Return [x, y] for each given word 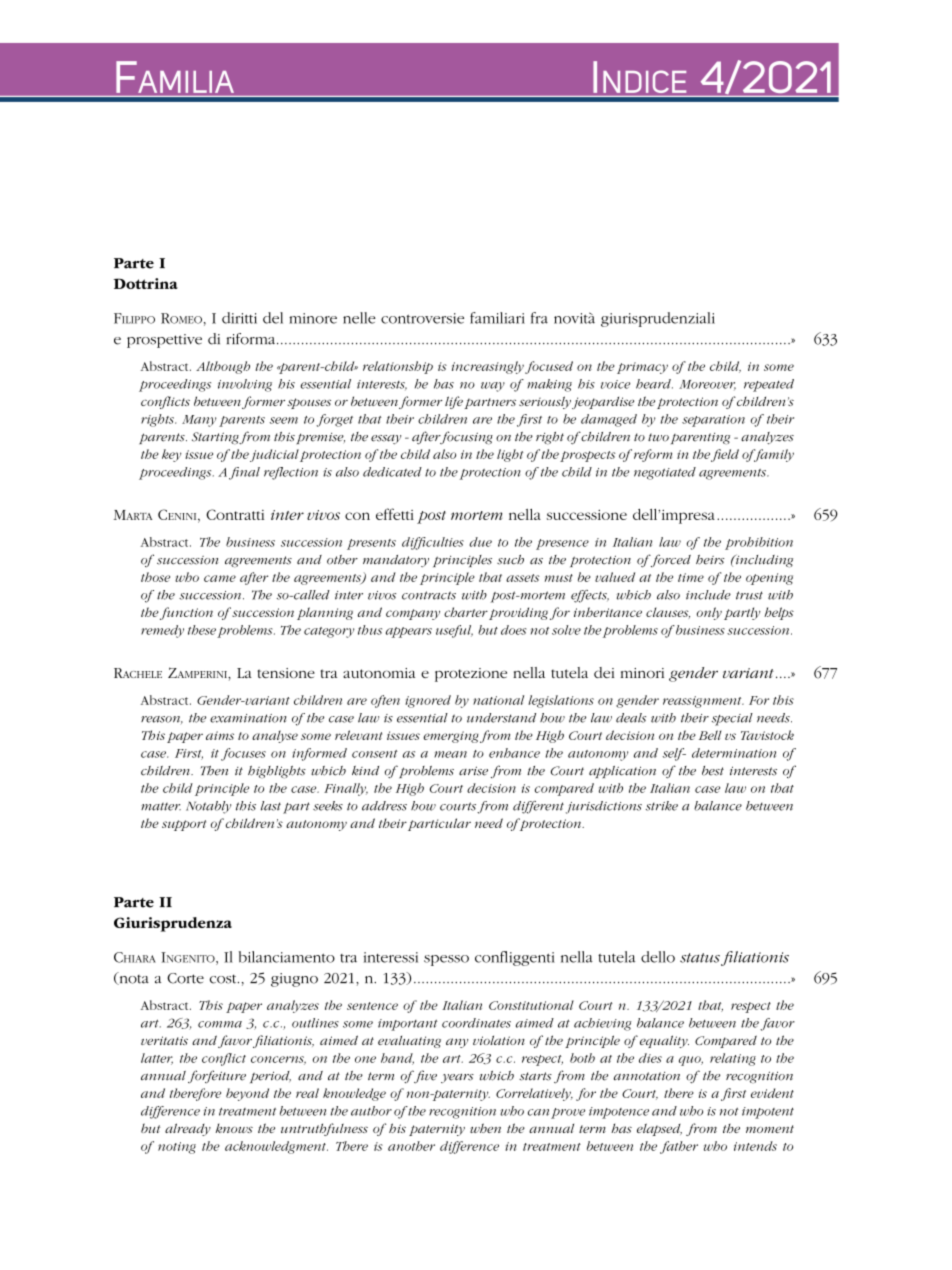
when [485, 1128]
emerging [451, 737]
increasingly [488, 367]
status [700, 958]
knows [234, 1128]
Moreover [707, 385]
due [481, 542]
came [220, 578]
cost [224, 979]
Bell [710, 735]
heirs [710, 560]
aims [220, 735]
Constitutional [531, 1005]
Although [223, 367]
